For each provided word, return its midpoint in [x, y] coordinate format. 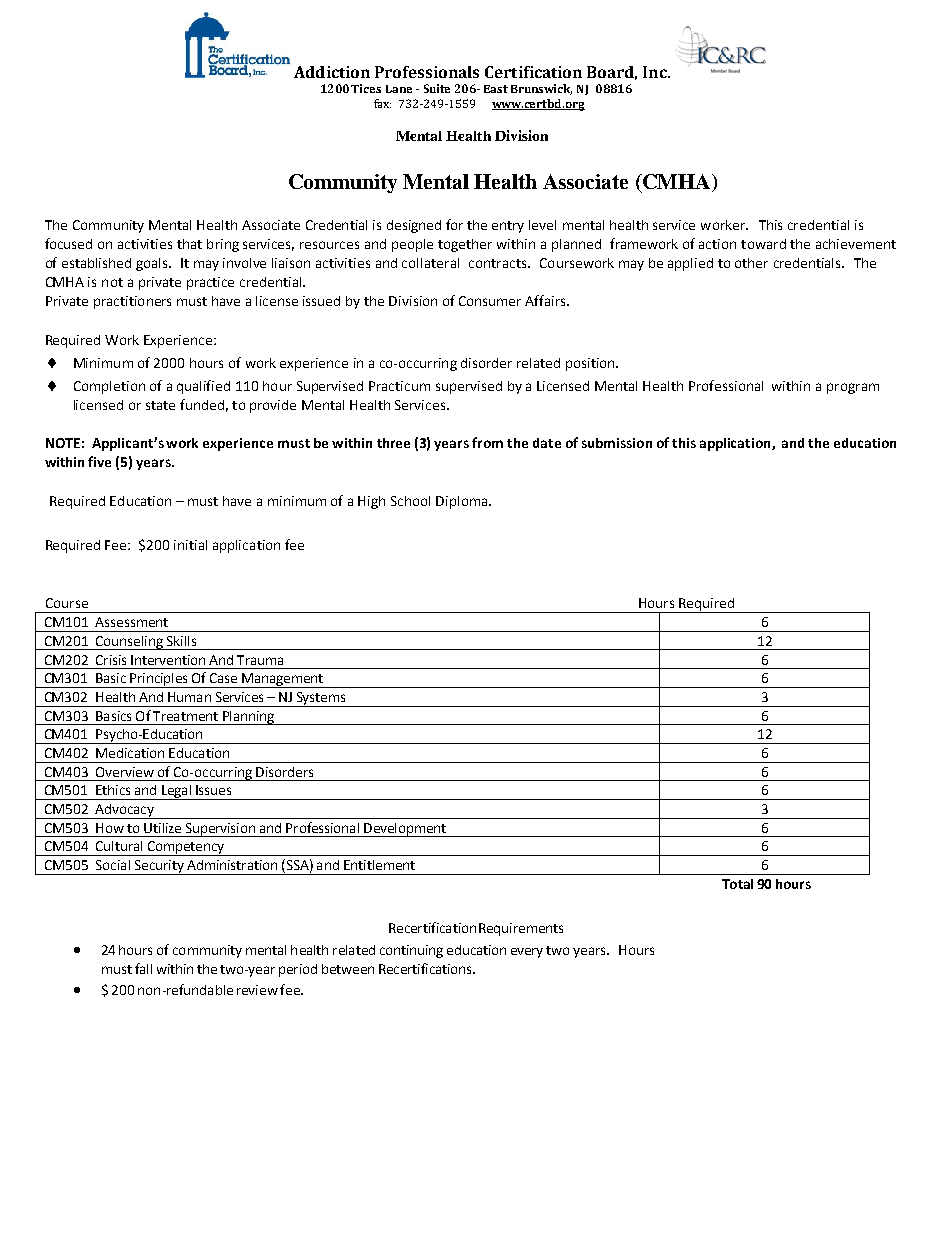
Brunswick [541, 89]
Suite [437, 88]
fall [143, 968]
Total [737, 884]
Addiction [332, 72]
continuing [411, 951]
